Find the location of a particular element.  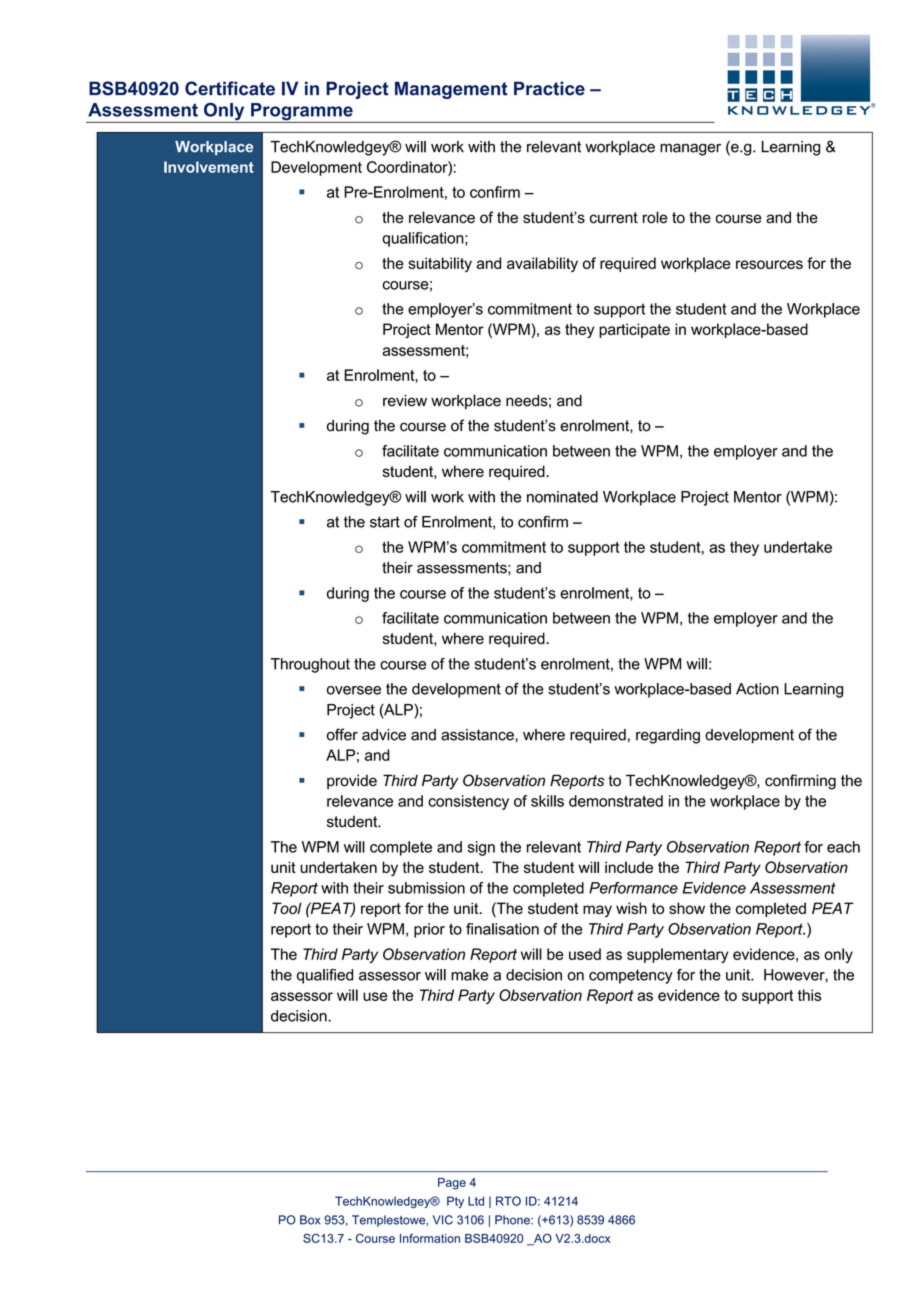

Box is located at coordinates (310, 1220).
